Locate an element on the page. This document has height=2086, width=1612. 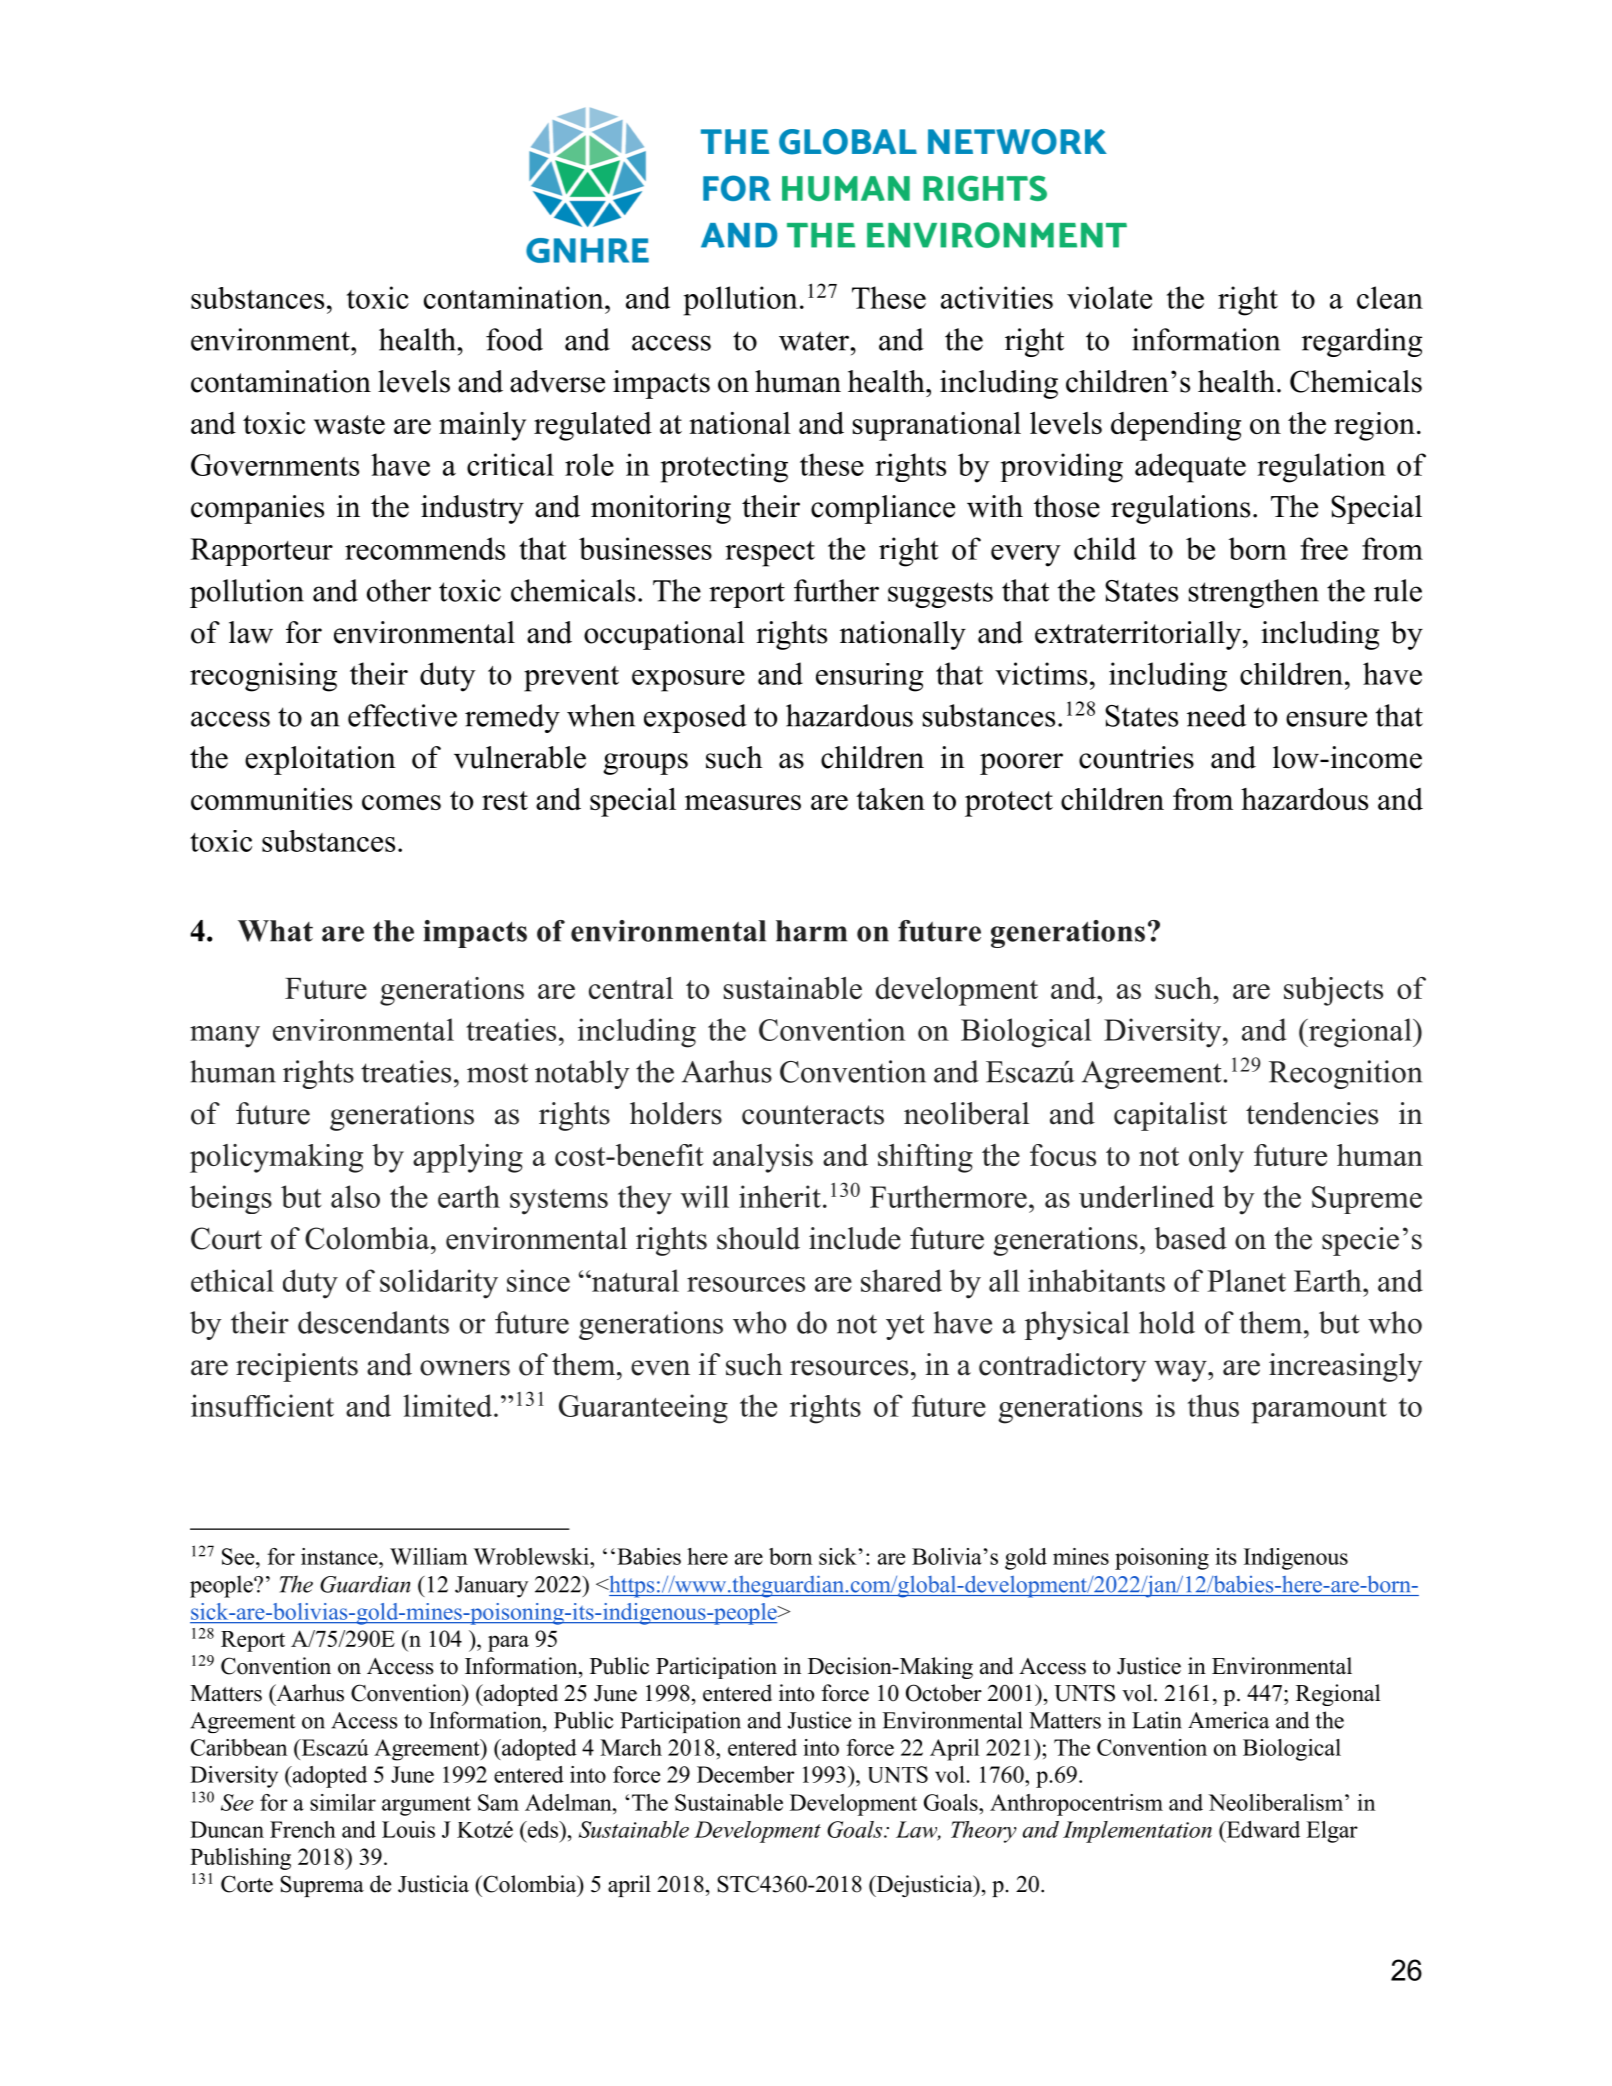
counteracts is located at coordinates (813, 1115).
